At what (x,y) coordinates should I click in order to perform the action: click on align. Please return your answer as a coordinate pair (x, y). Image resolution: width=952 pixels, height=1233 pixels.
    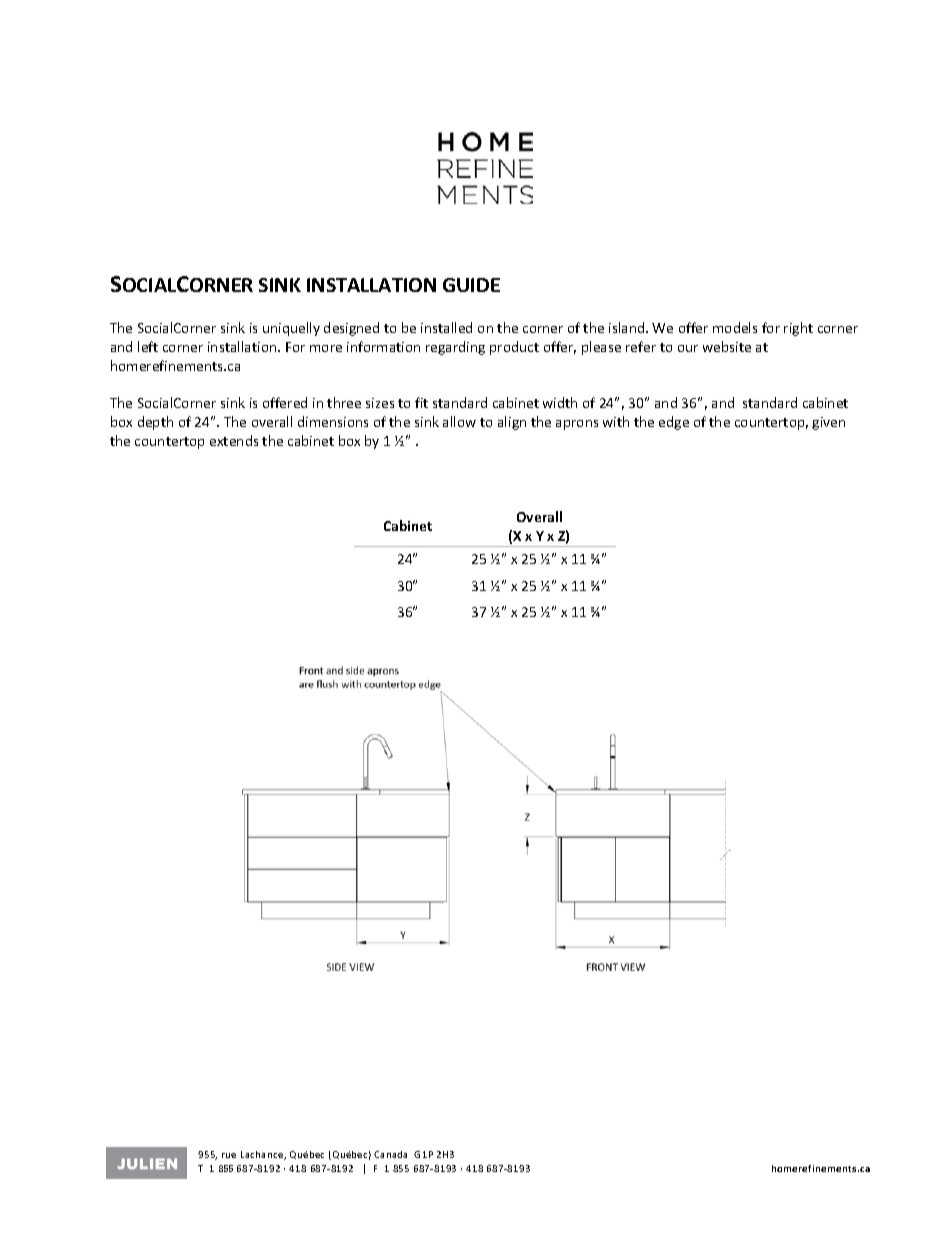
    Looking at the image, I should click on (512, 423).
